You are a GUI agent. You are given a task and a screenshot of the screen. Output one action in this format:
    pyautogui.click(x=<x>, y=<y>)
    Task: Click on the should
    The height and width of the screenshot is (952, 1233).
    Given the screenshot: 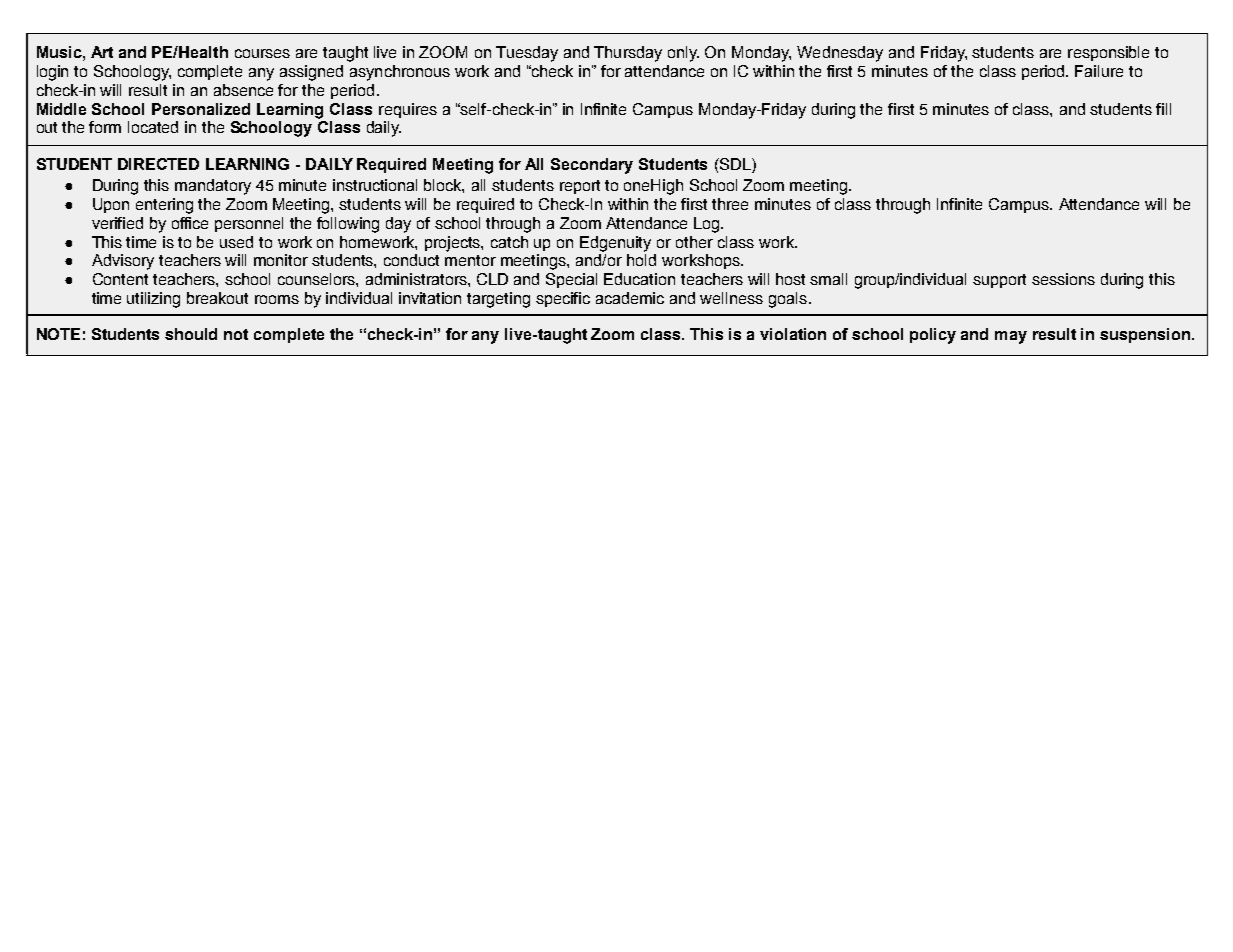 What is the action you would take?
    pyautogui.click(x=191, y=334)
